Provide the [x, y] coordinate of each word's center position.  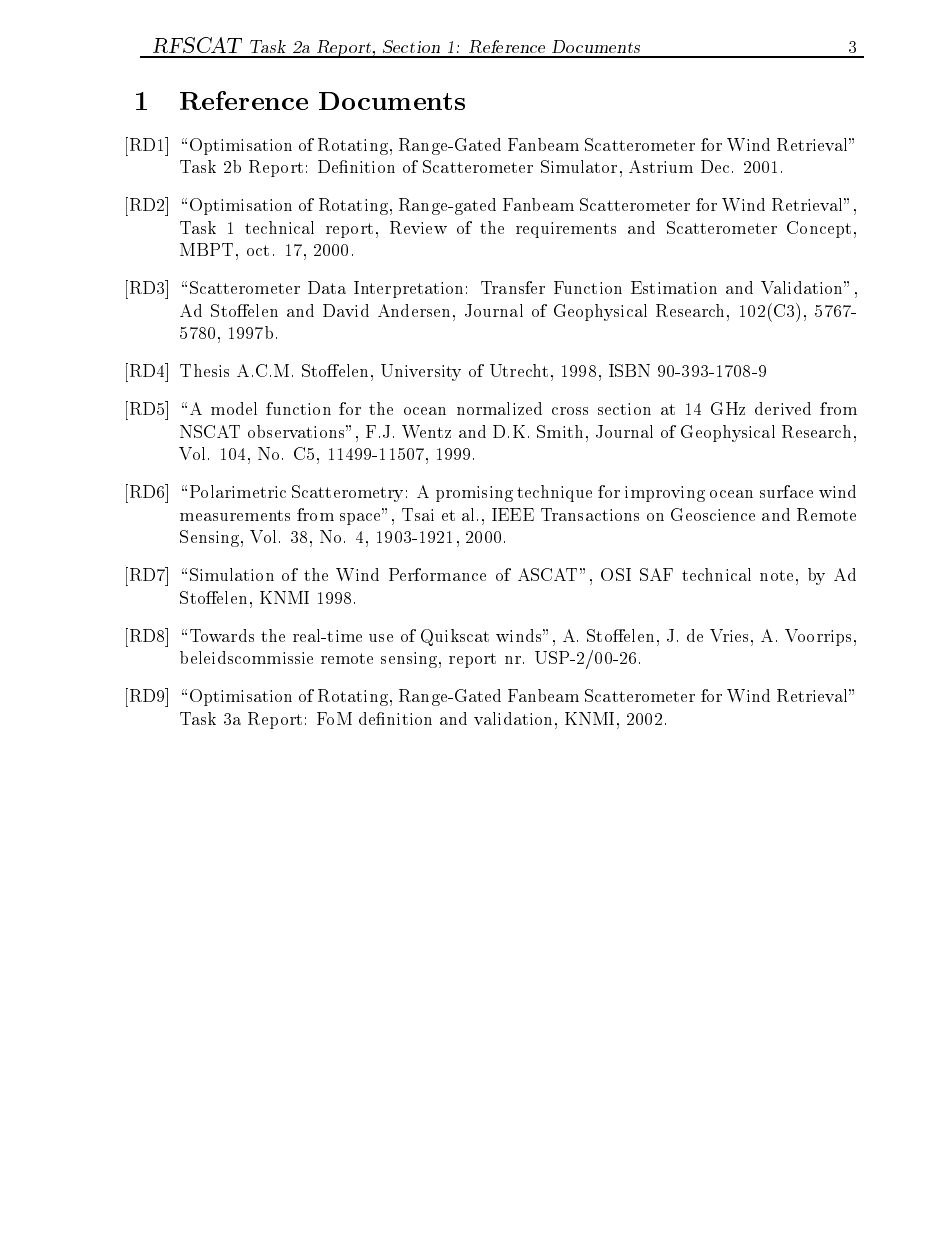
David [346, 310]
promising [474, 494]
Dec [715, 166]
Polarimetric [238, 491]
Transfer [513, 287]
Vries [731, 635]
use [381, 638]
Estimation [674, 287]
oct [258, 250]
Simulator [579, 166]
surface [786, 491]
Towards [222, 635]
